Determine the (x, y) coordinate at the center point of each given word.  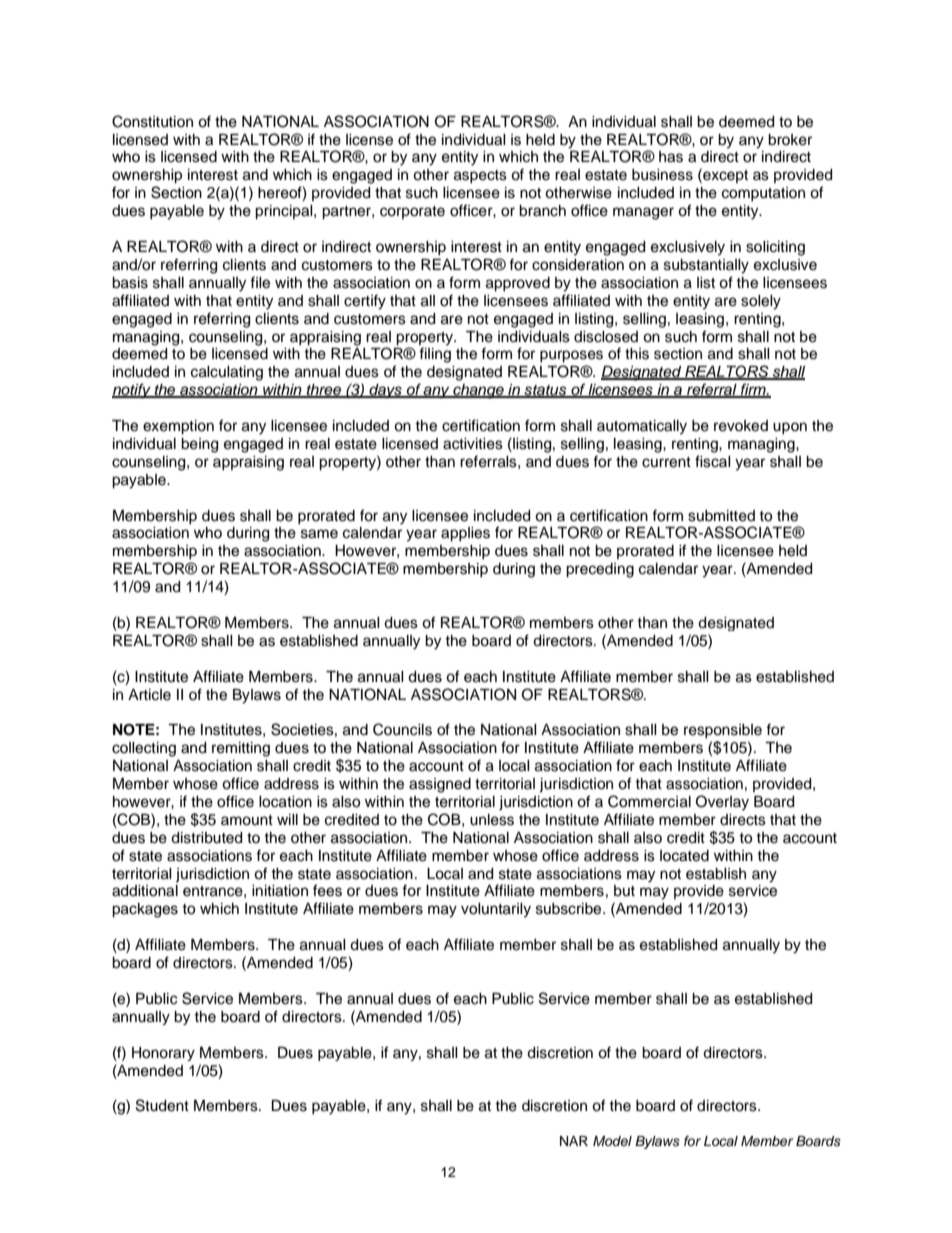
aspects (480, 176)
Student (162, 1105)
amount (247, 820)
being (199, 445)
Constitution (152, 121)
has (671, 157)
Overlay (722, 803)
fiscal (713, 461)
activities (473, 444)
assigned (440, 785)
